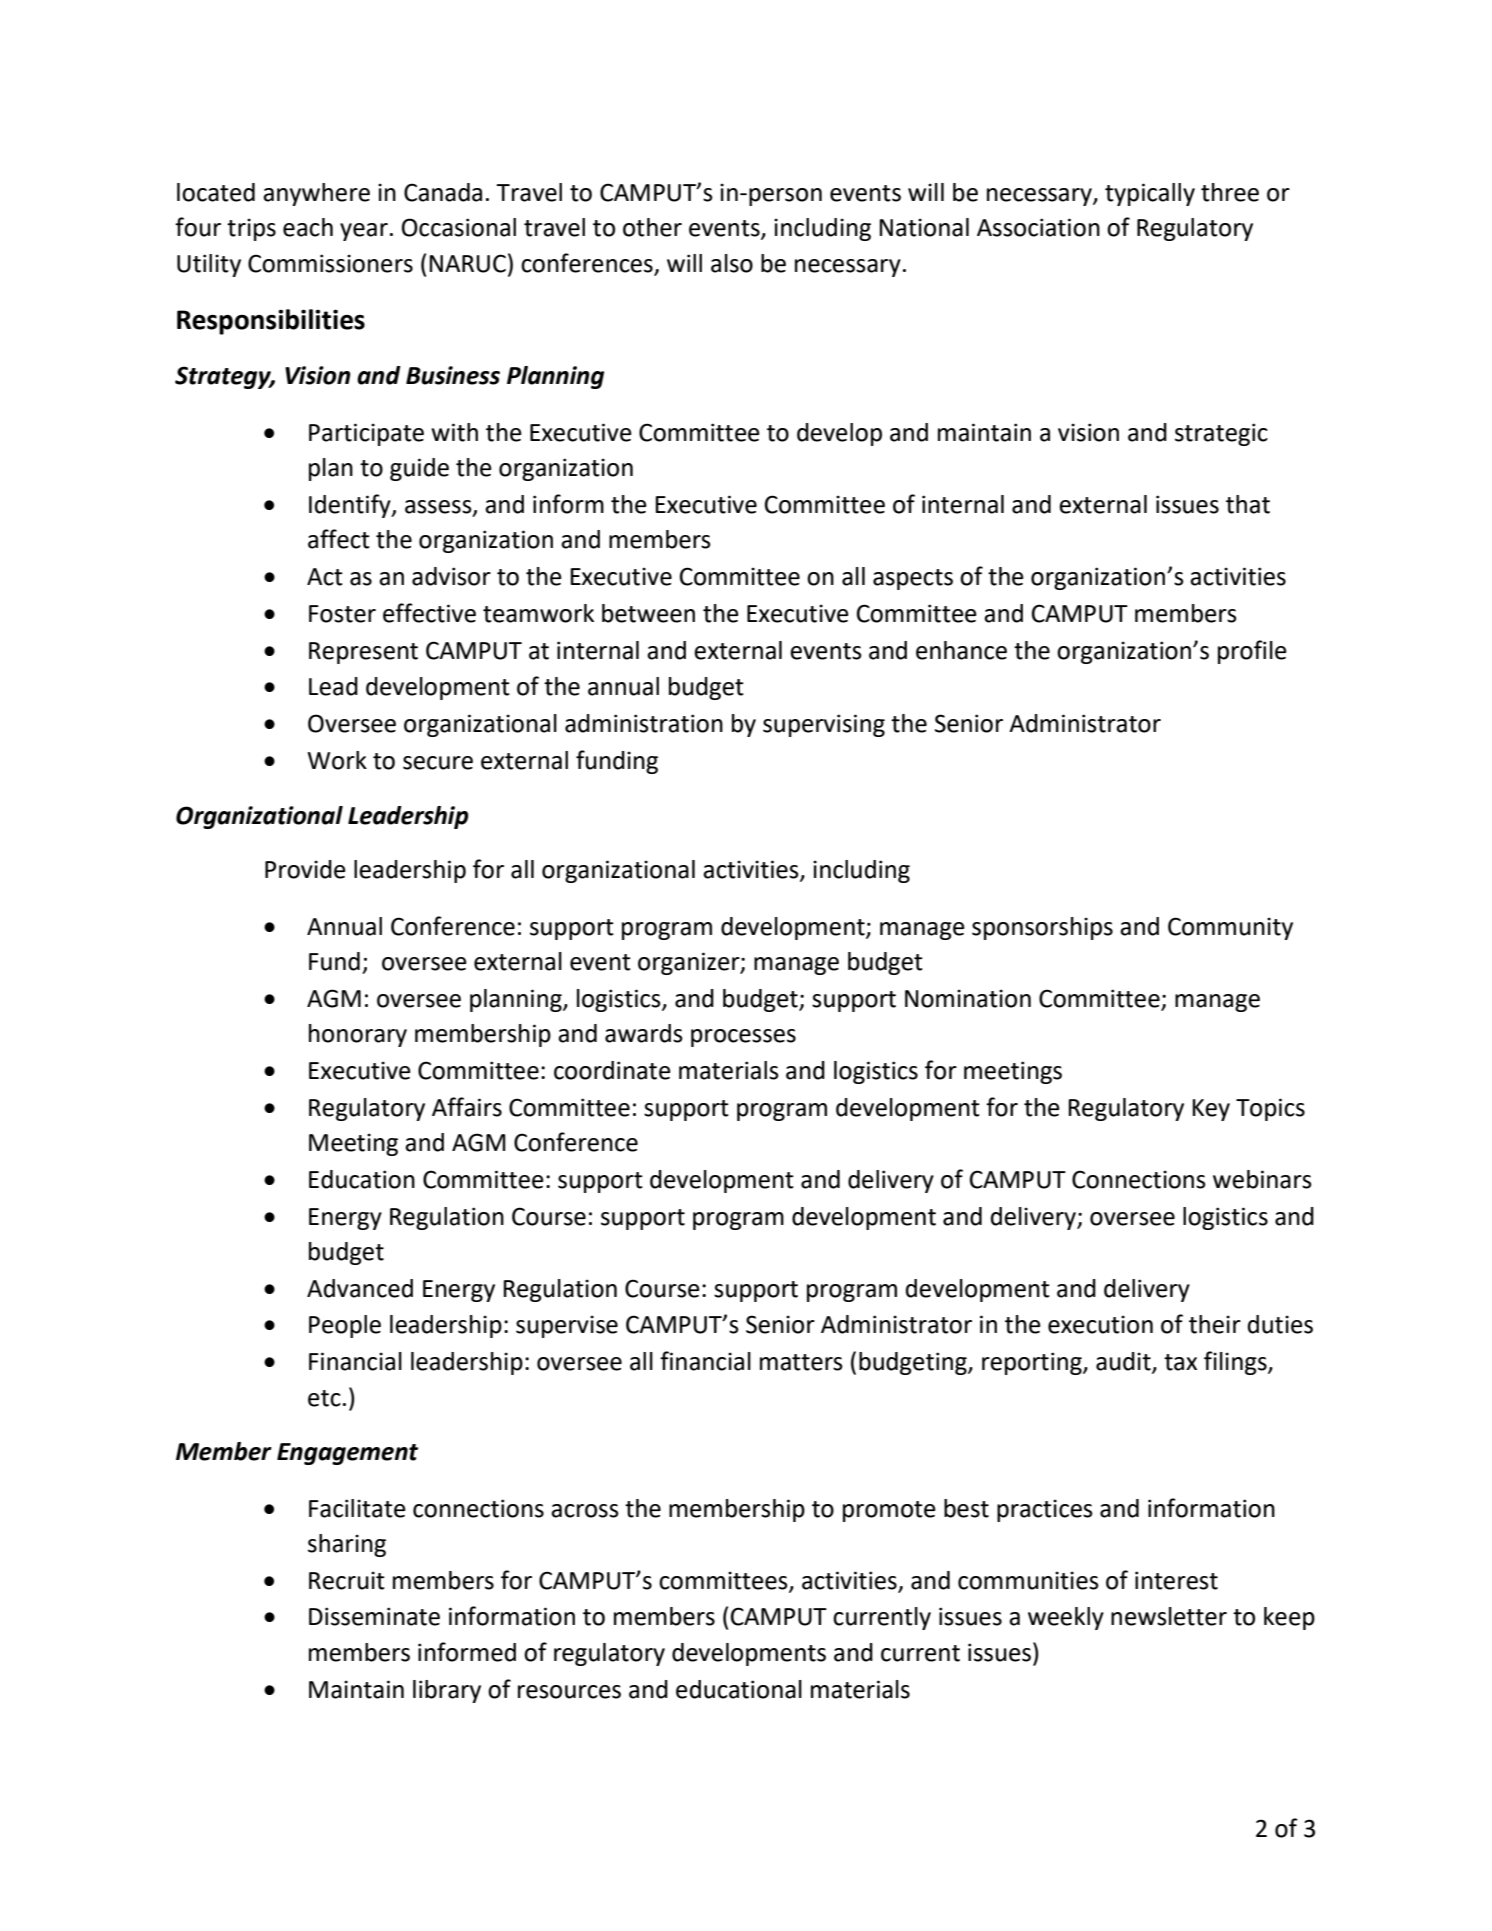 The height and width of the image is (1931, 1492). I want to click on typically, so click(1150, 194).
